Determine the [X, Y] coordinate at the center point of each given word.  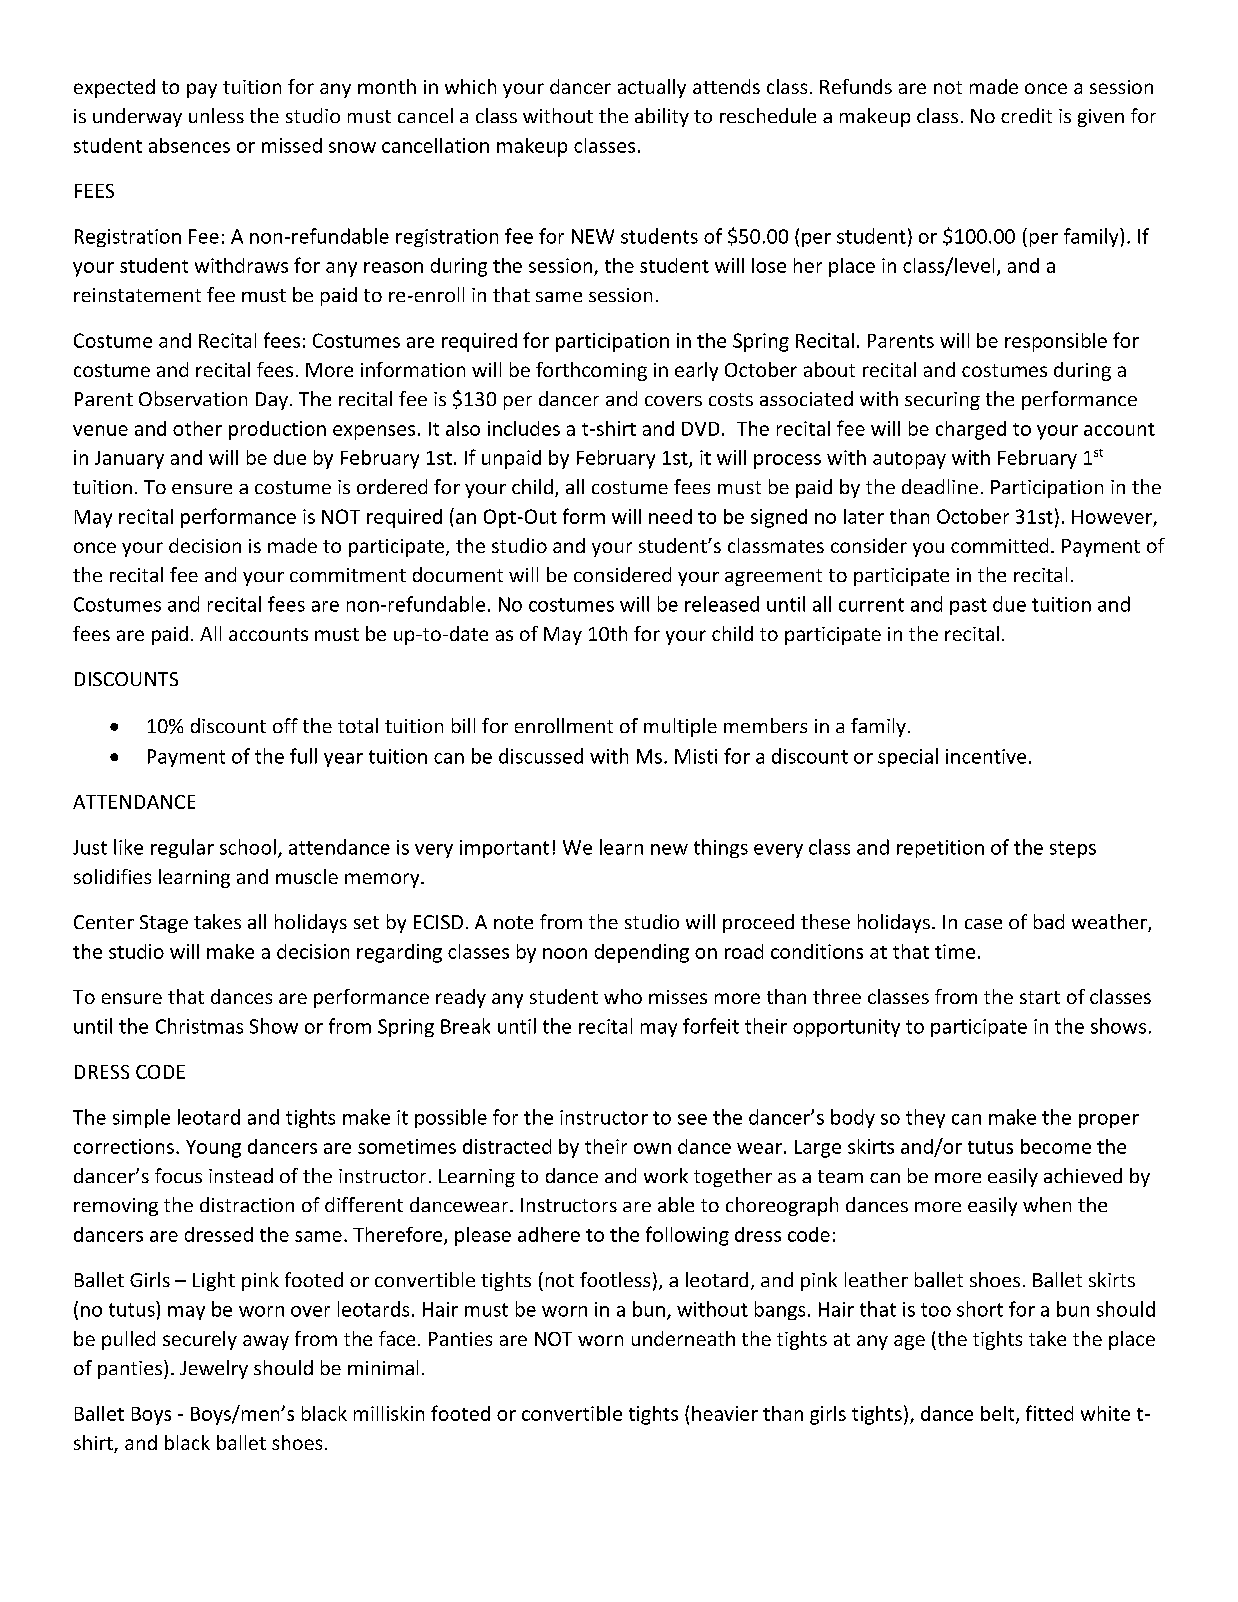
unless [216, 115]
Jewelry [214, 1369]
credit [1026, 115]
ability [662, 117]
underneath [683, 1338]
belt [999, 1414]
